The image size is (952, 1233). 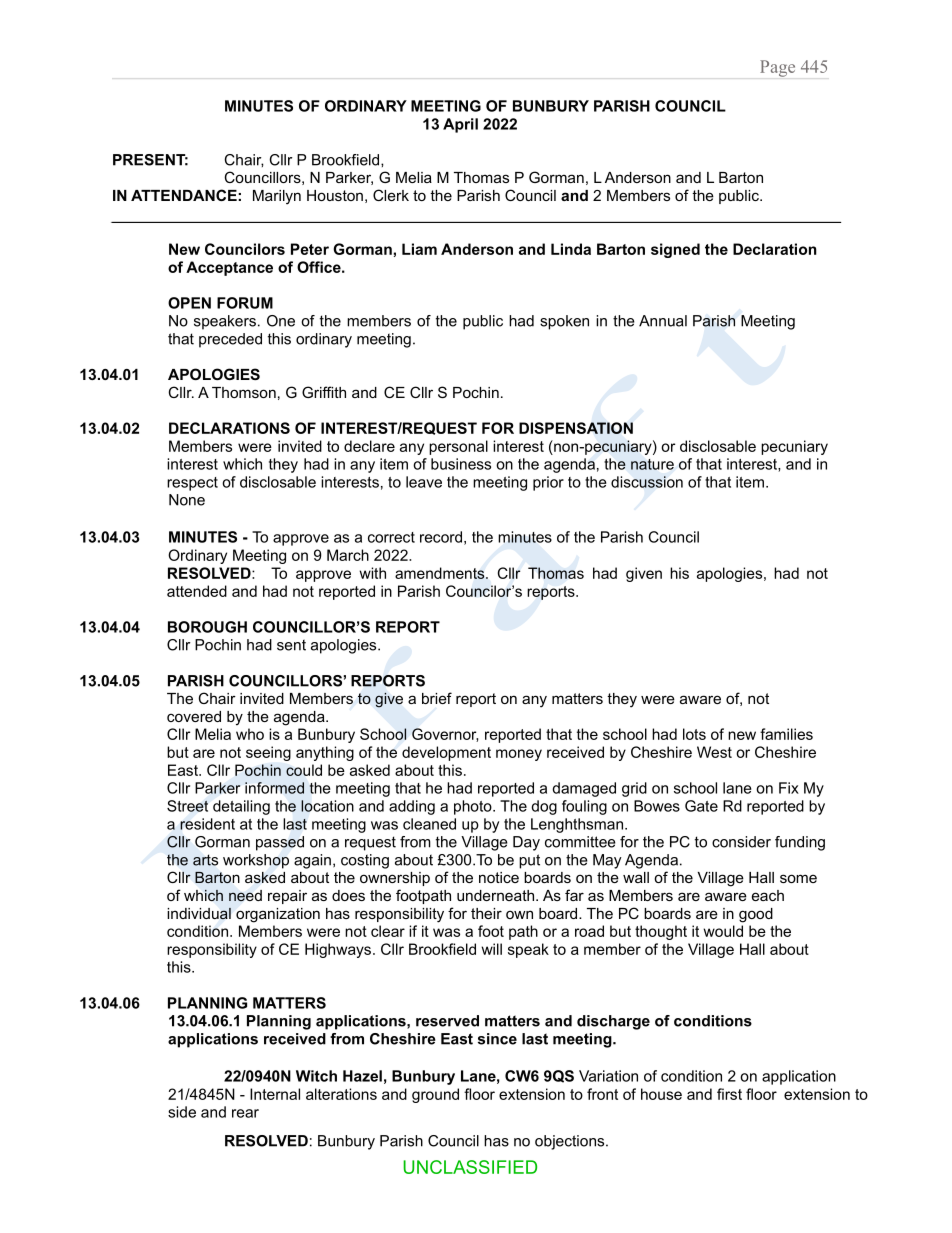 What do you see at coordinates (245, 1113) in the screenshot?
I see `rear` at bounding box center [245, 1113].
